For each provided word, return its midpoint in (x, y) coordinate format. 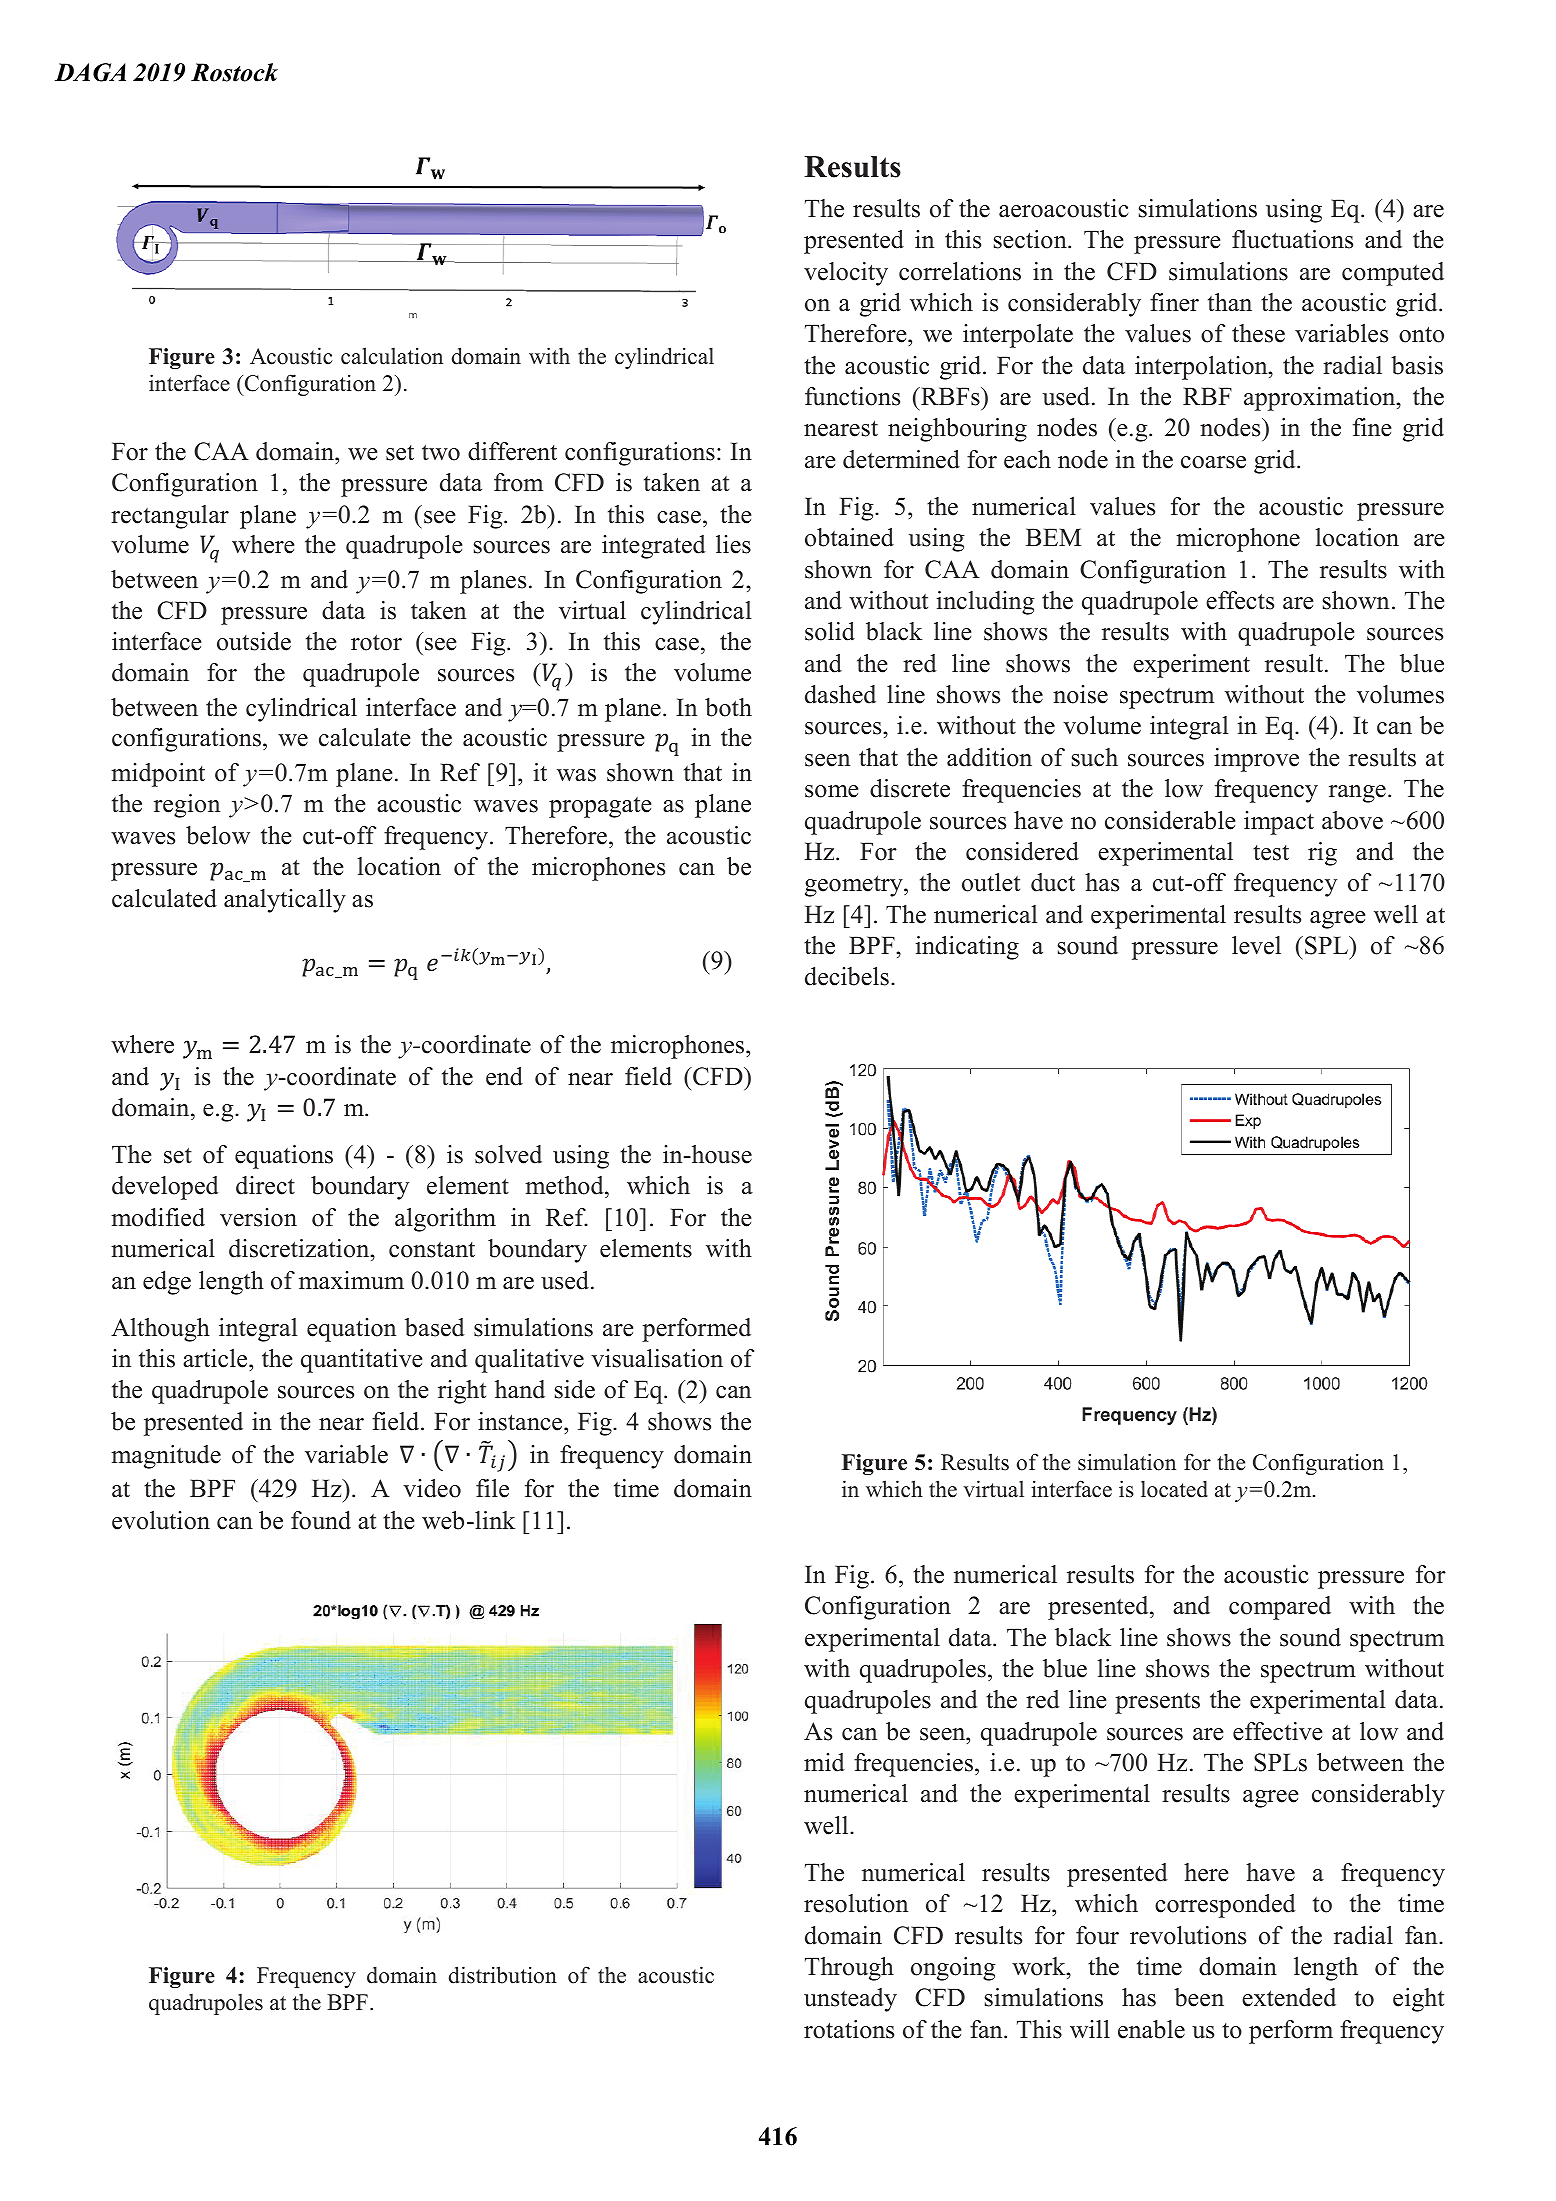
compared (1280, 1608)
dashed (840, 694)
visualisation (657, 1358)
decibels (847, 976)
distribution (503, 1975)
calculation (392, 356)
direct (265, 1185)
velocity (846, 274)
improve (1256, 760)
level (1256, 945)
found (321, 1520)
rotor (376, 642)
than (1230, 302)
